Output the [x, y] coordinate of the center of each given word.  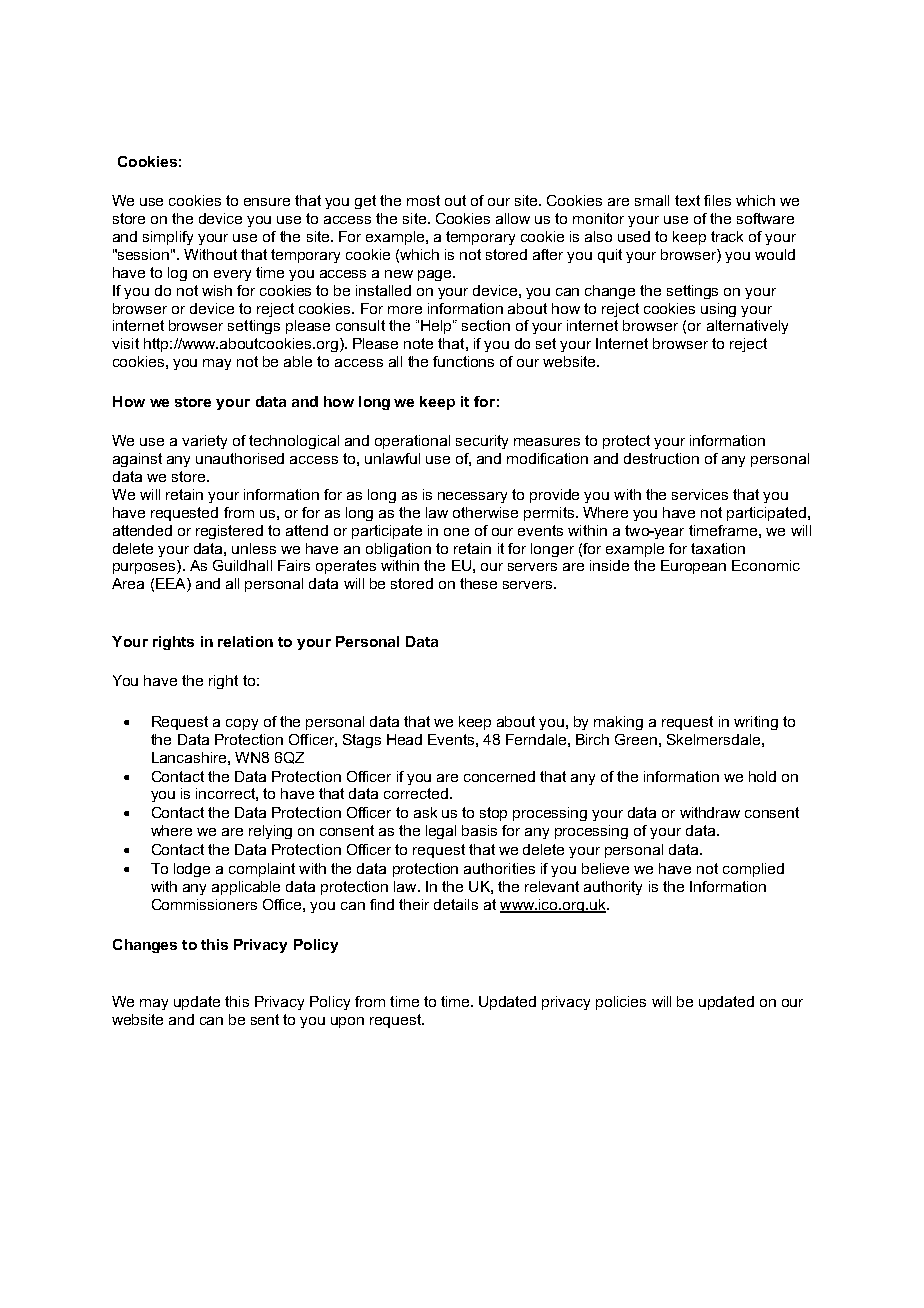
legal [441, 832]
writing [756, 723]
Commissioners [204, 904]
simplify [168, 238]
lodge [192, 870]
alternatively [747, 327]
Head [404, 739]
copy [242, 724]
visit [125, 343]
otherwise [485, 512]
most [423, 200]
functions [463, 361]
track [727, 236]
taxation [718, 548]
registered [229, 532]
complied [753, 870]
